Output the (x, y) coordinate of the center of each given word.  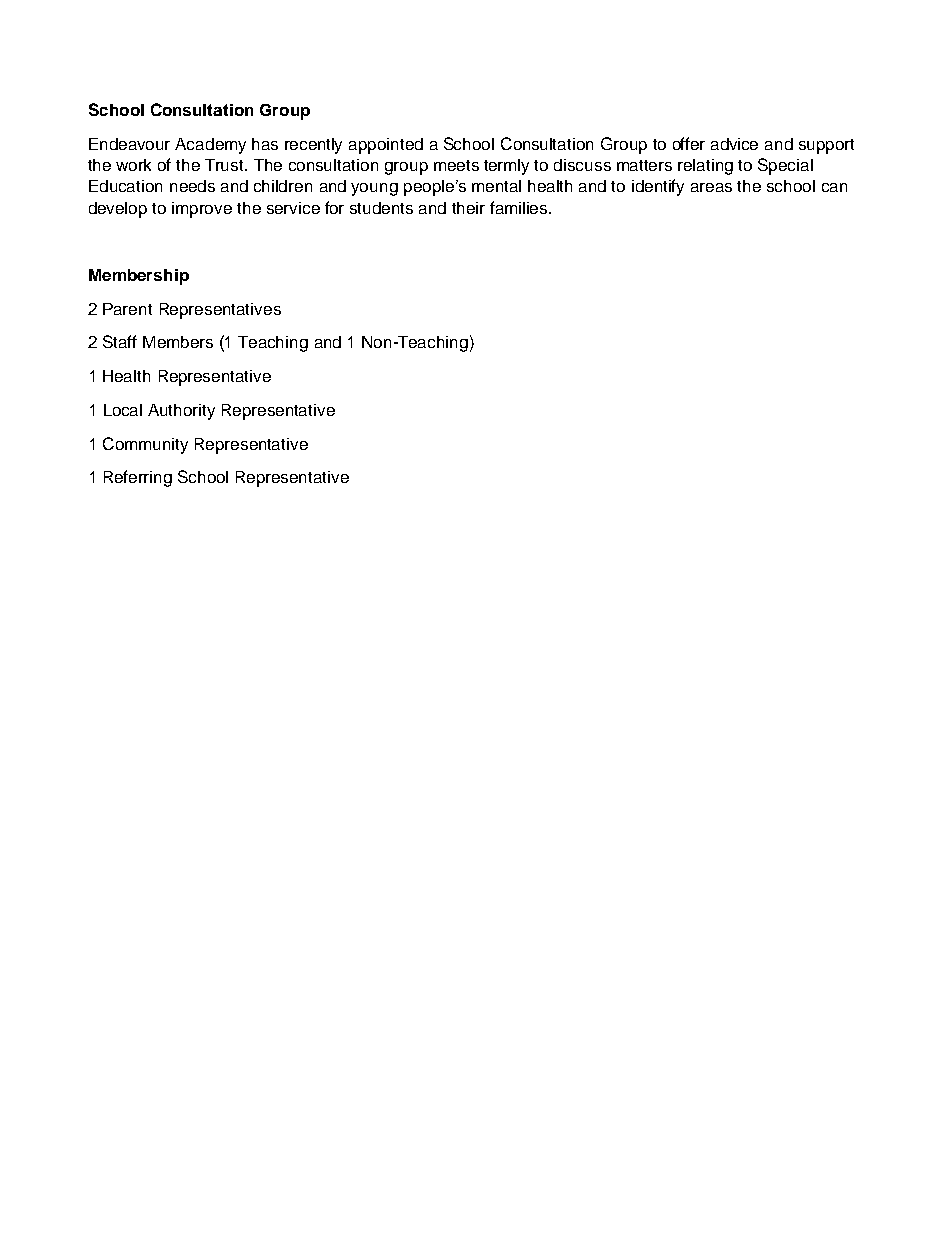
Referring (138, 478)
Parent (127, 309)
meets (456, 165)
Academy (210, 146)
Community (145, 445)
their (468, 208)
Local (123, 410)
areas (711, 187)
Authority (181, 412)
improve (202, 210)
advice (734, 144)
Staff (120, 341)
